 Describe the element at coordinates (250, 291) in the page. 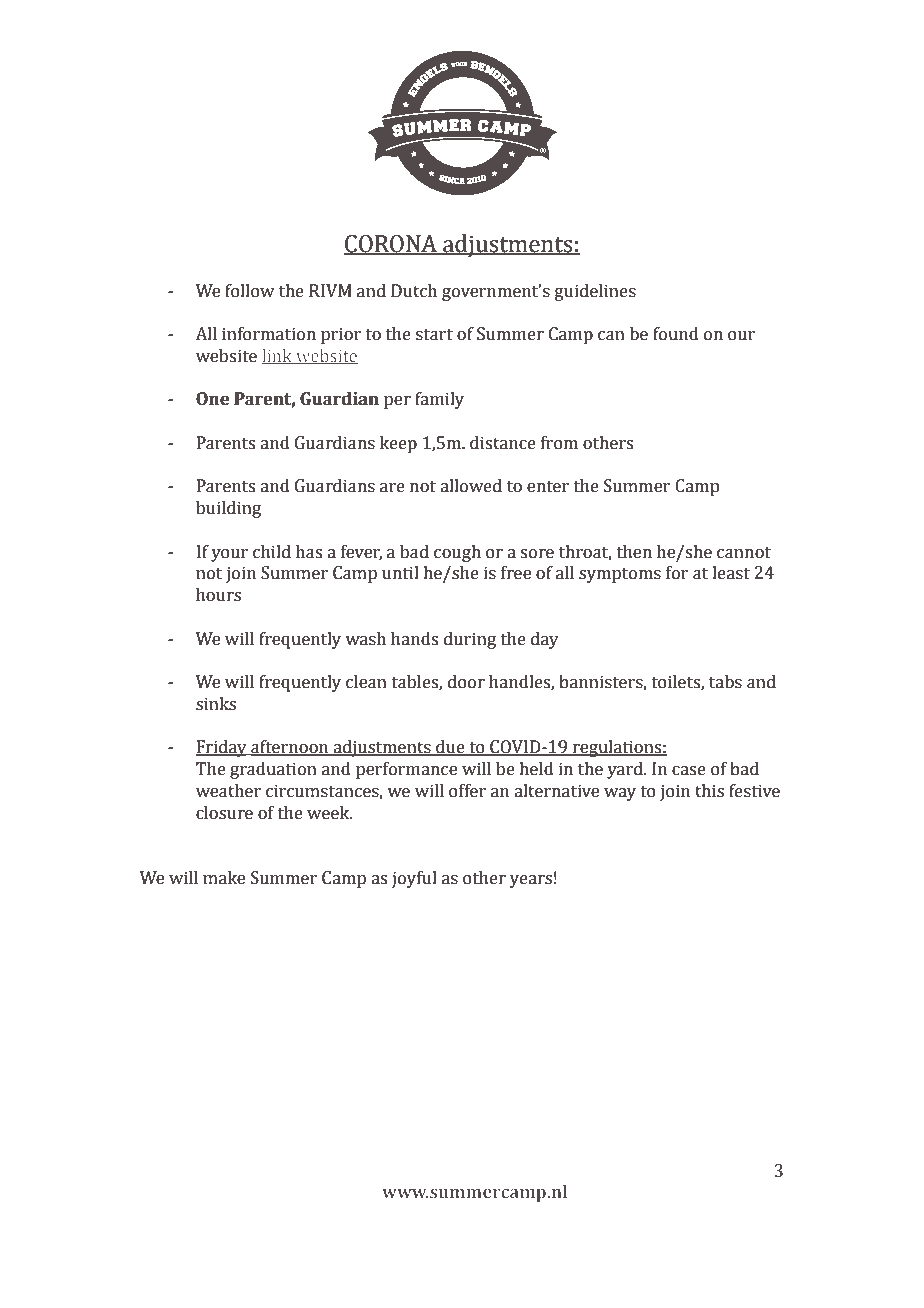

I see `follow` at that location.
